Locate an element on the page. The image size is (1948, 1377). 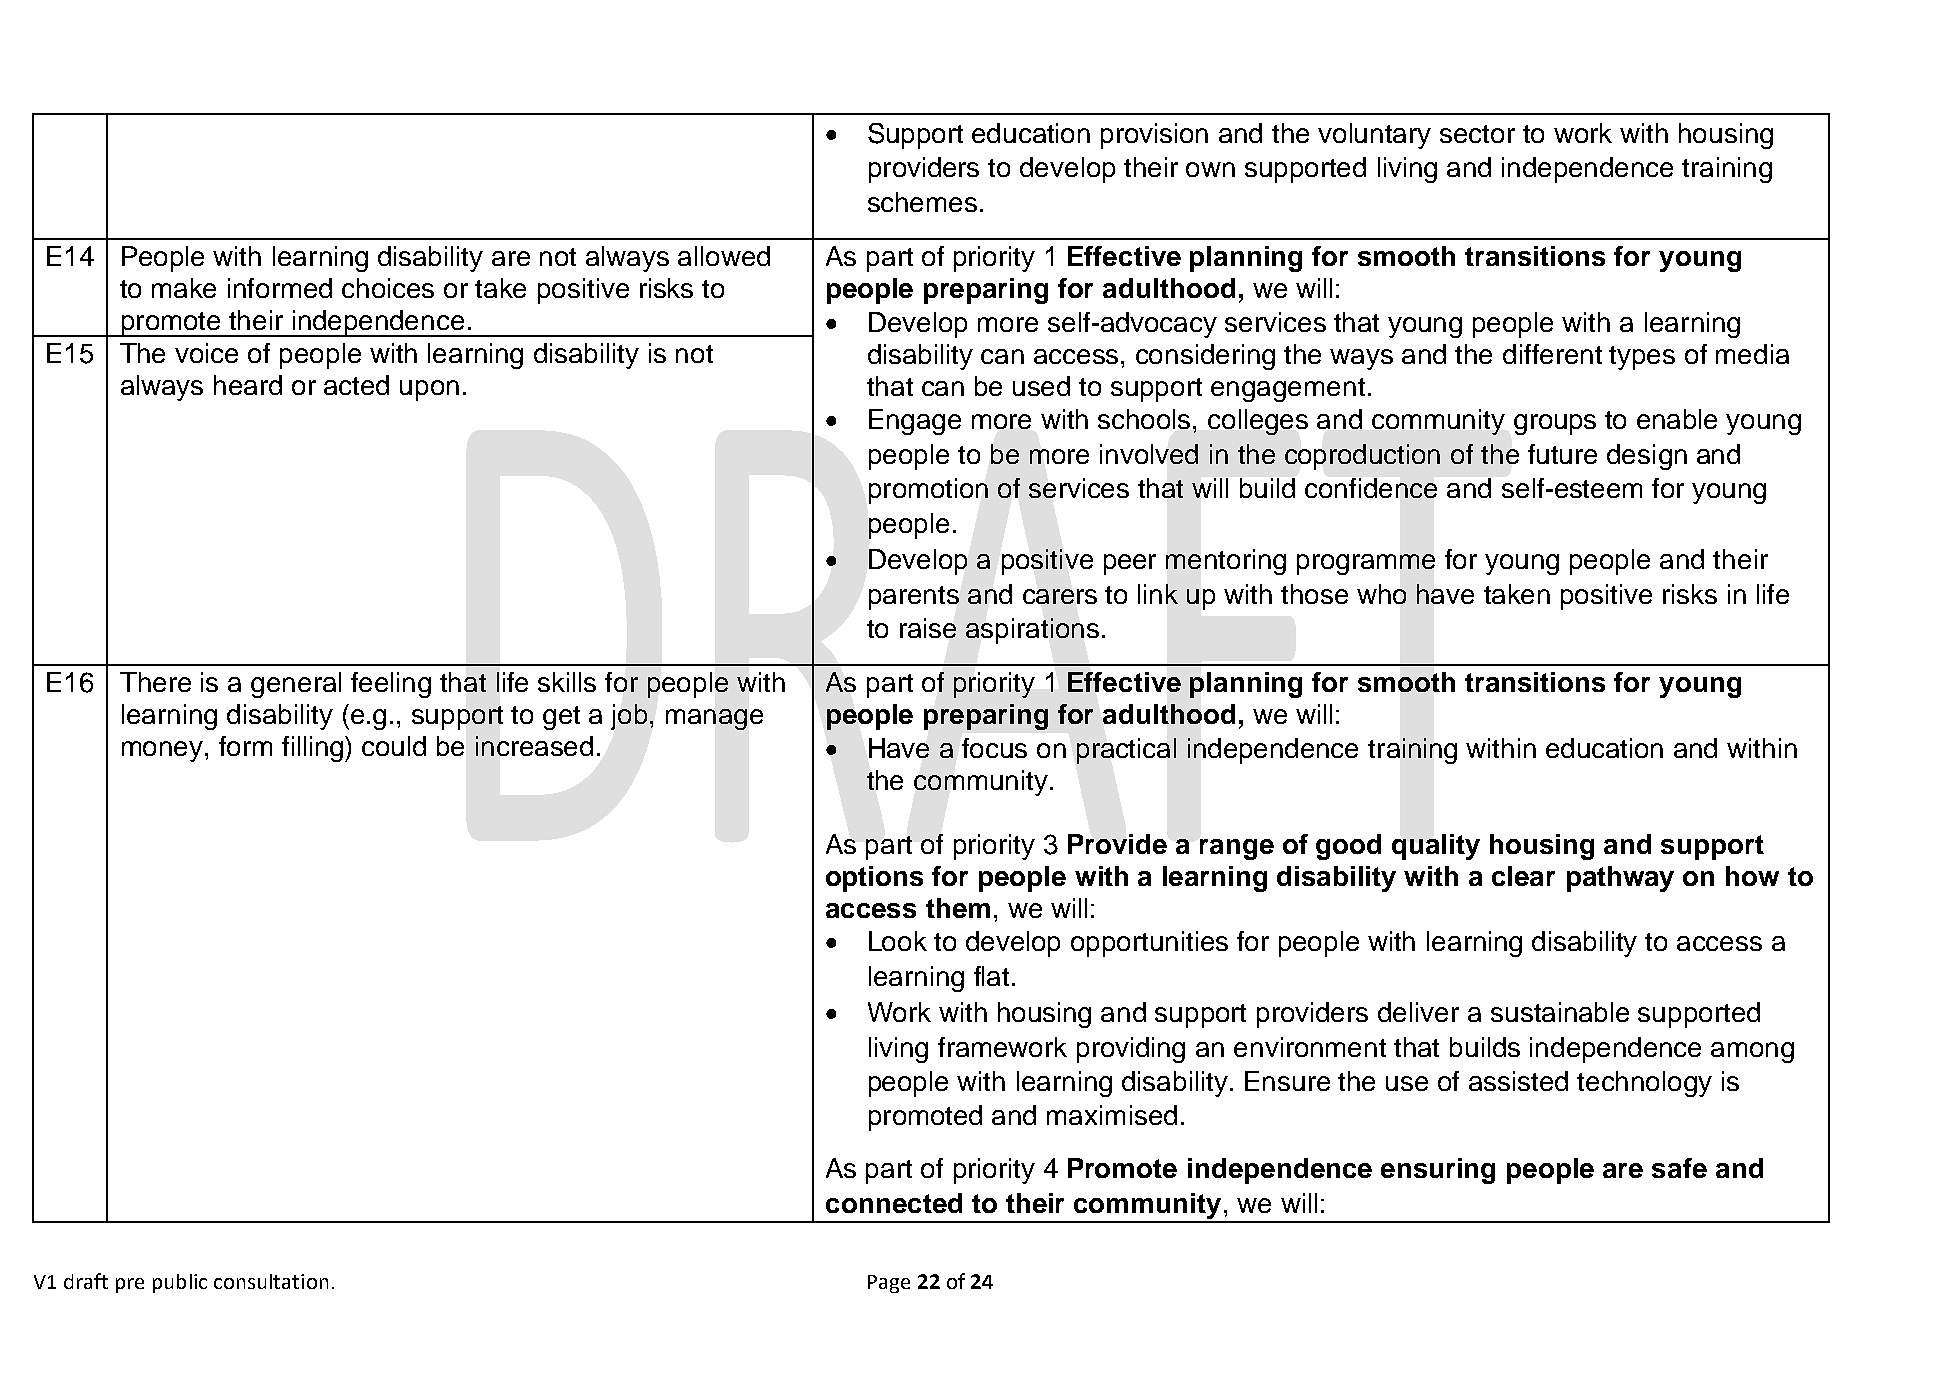
consultation is located at coordinates (271, 1281).
